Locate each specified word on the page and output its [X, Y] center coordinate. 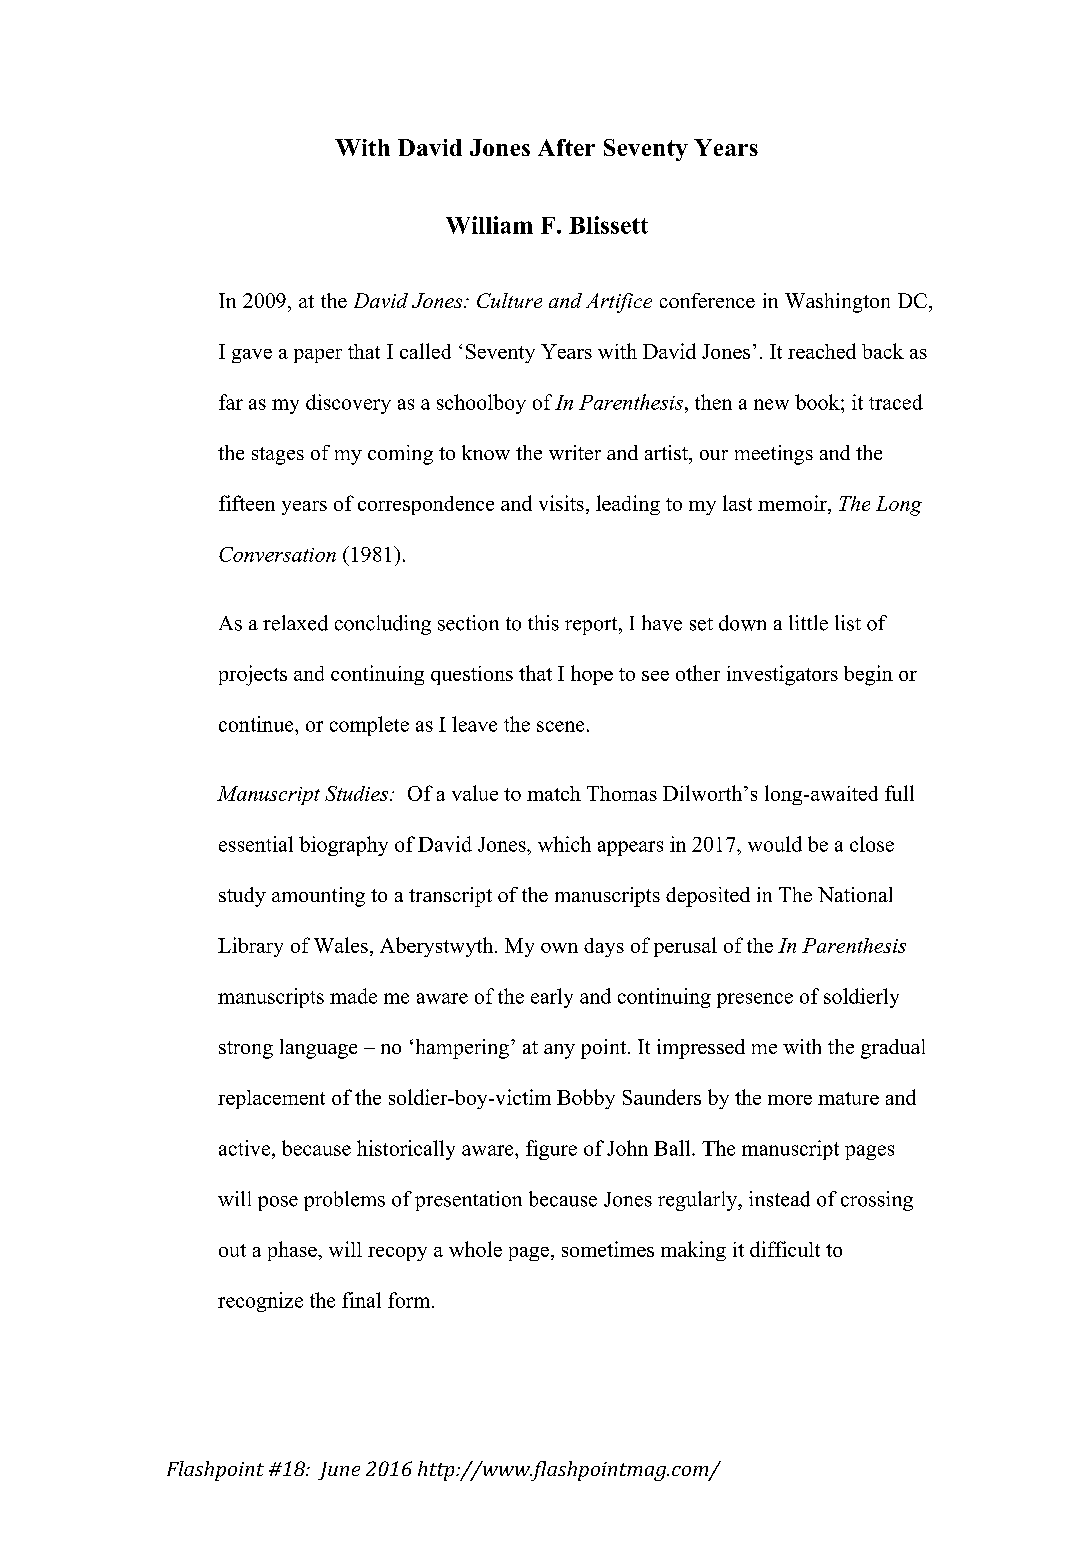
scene [560, 726]
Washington [837, 303]
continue [257, 724]
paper [318, 356]
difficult [785, 1249]
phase [293, 1251]
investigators [782, 675]
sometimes [608, 1249]
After [566, 147]
